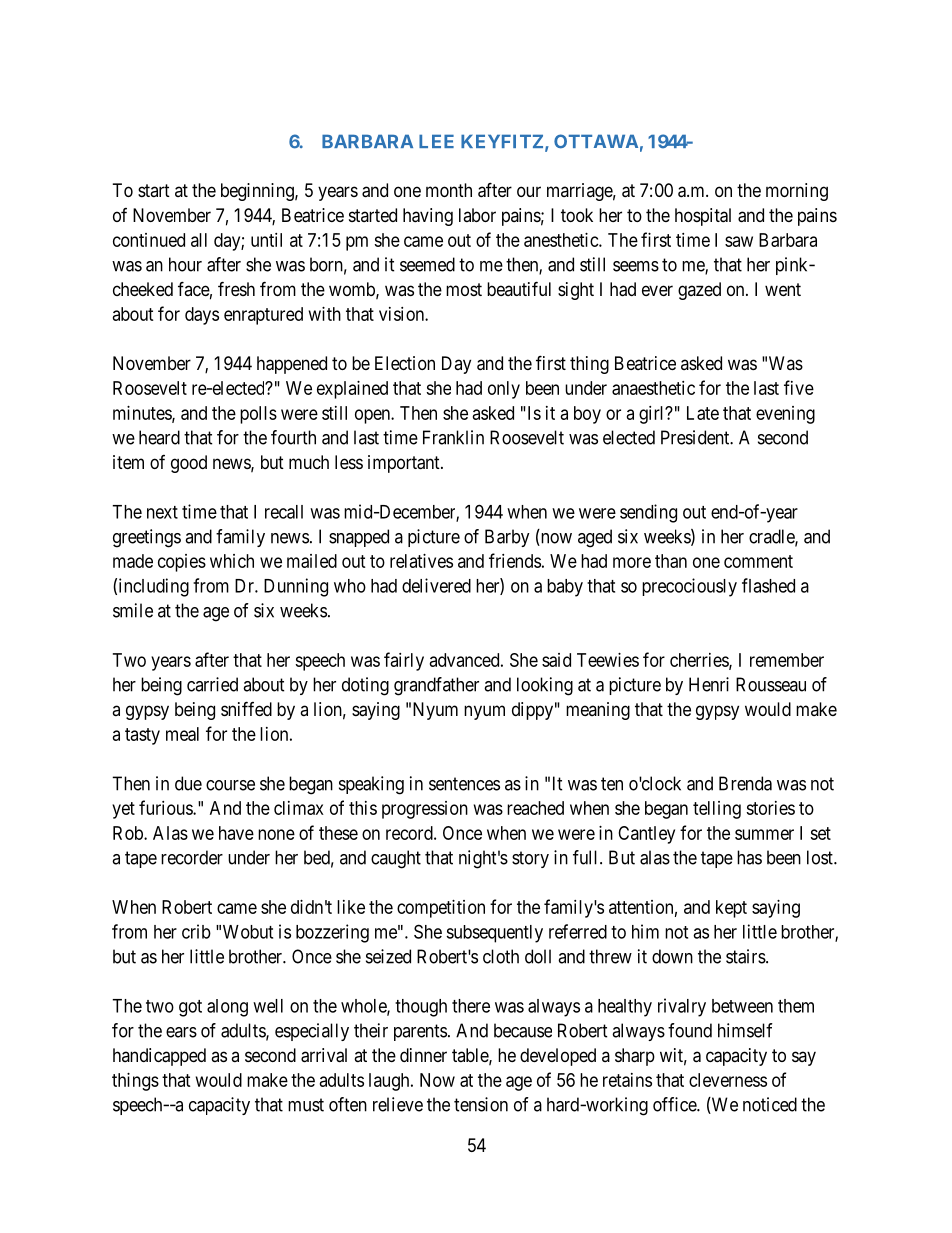 The image size is (952, 1233). I want to click on delivered, so click(436, 585).
